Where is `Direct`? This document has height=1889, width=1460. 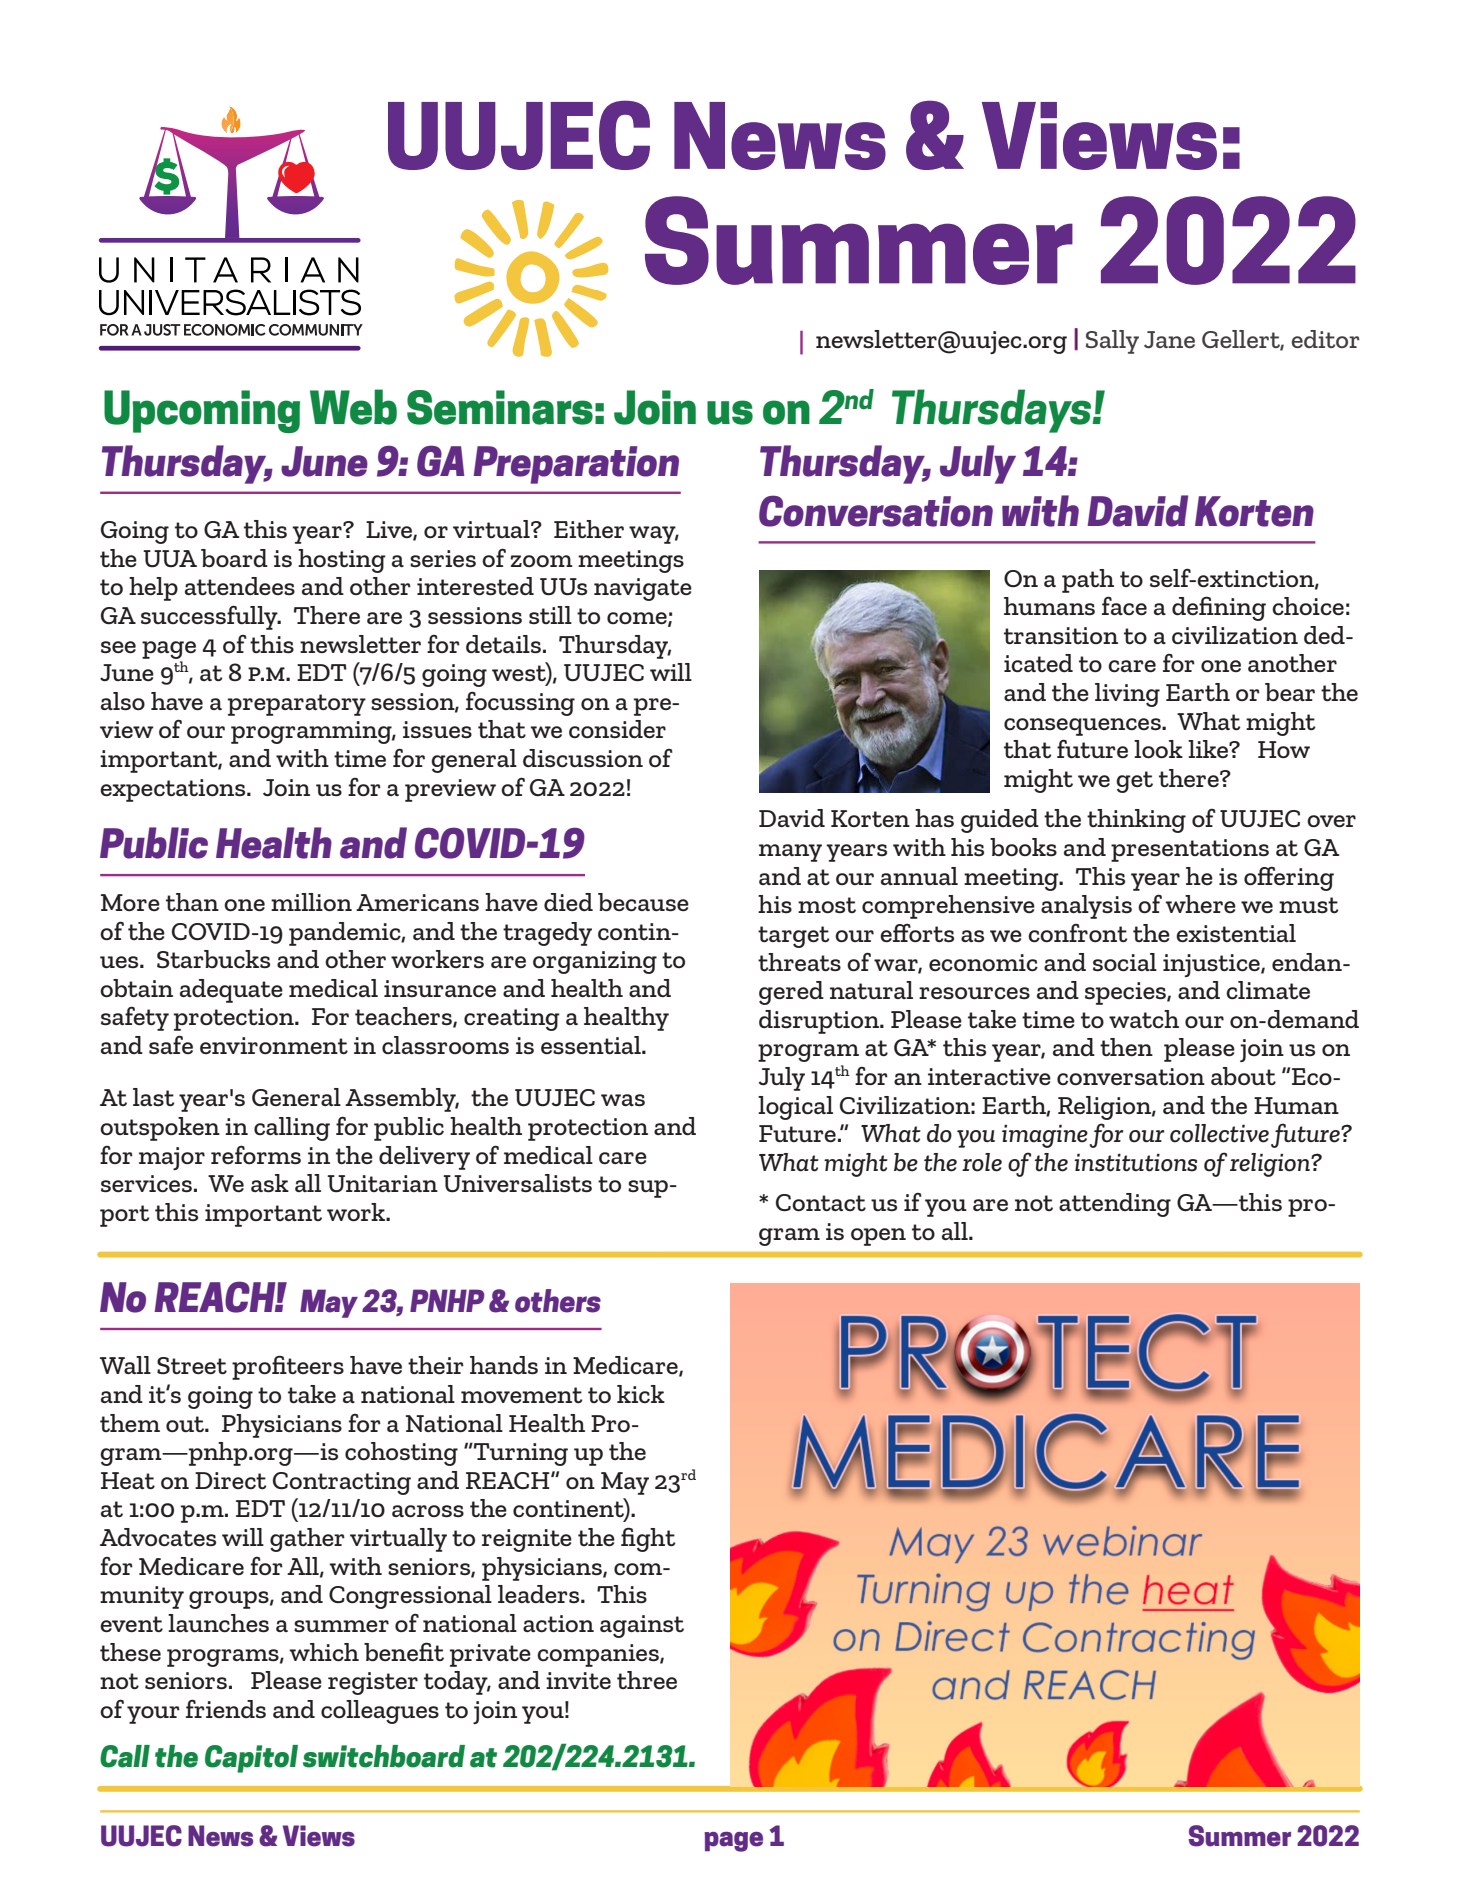 Direct is located at coordinates (230, 1480).
